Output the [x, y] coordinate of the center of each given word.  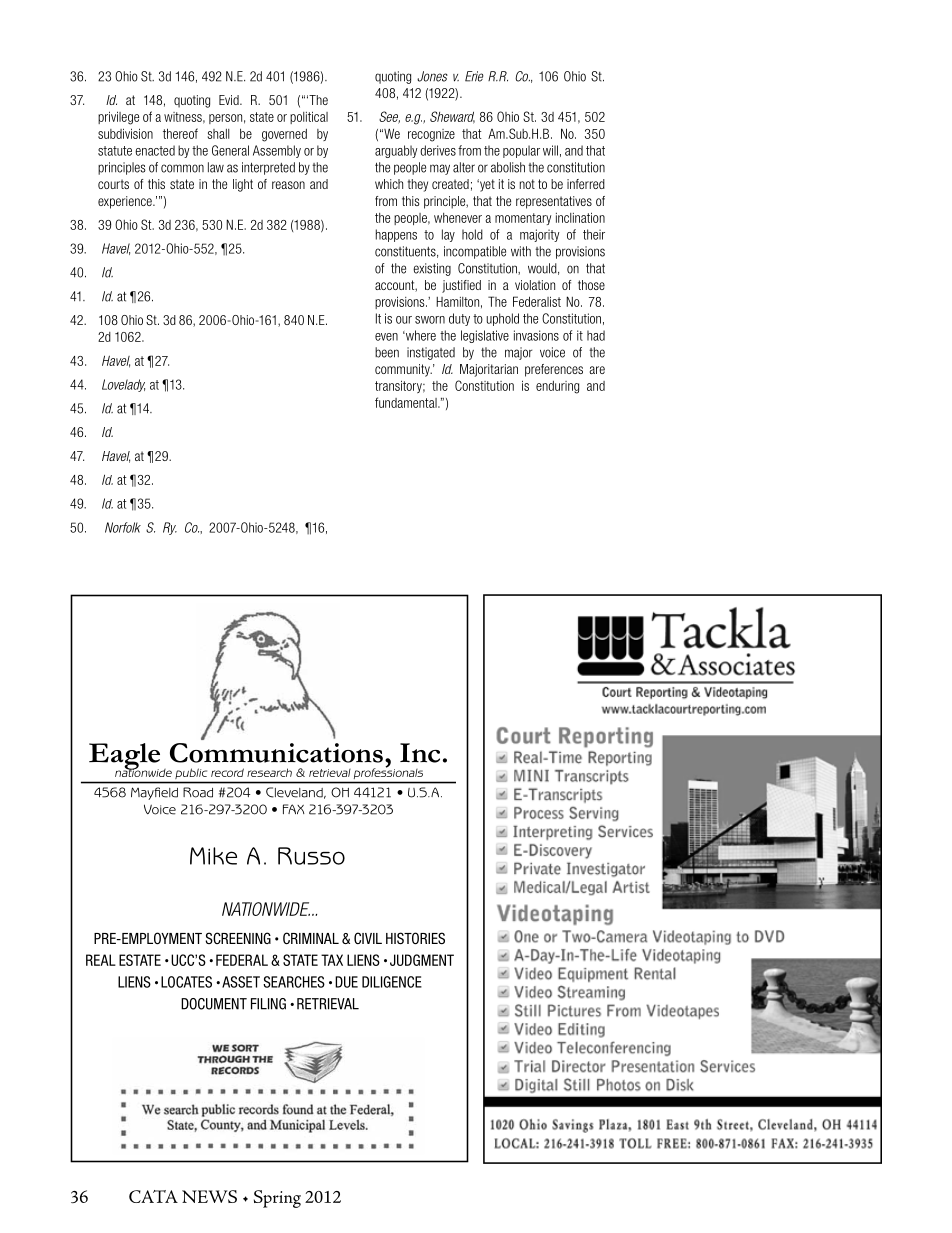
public [191, 774]
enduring [557, 387]
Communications [276, 753]
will [550, 150]
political [309, 117]
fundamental [407, 402]
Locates [186, 982]
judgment [422, 960]
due [346, 982]
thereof [180, 133]
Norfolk [123, 527]
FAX [294, 809]
